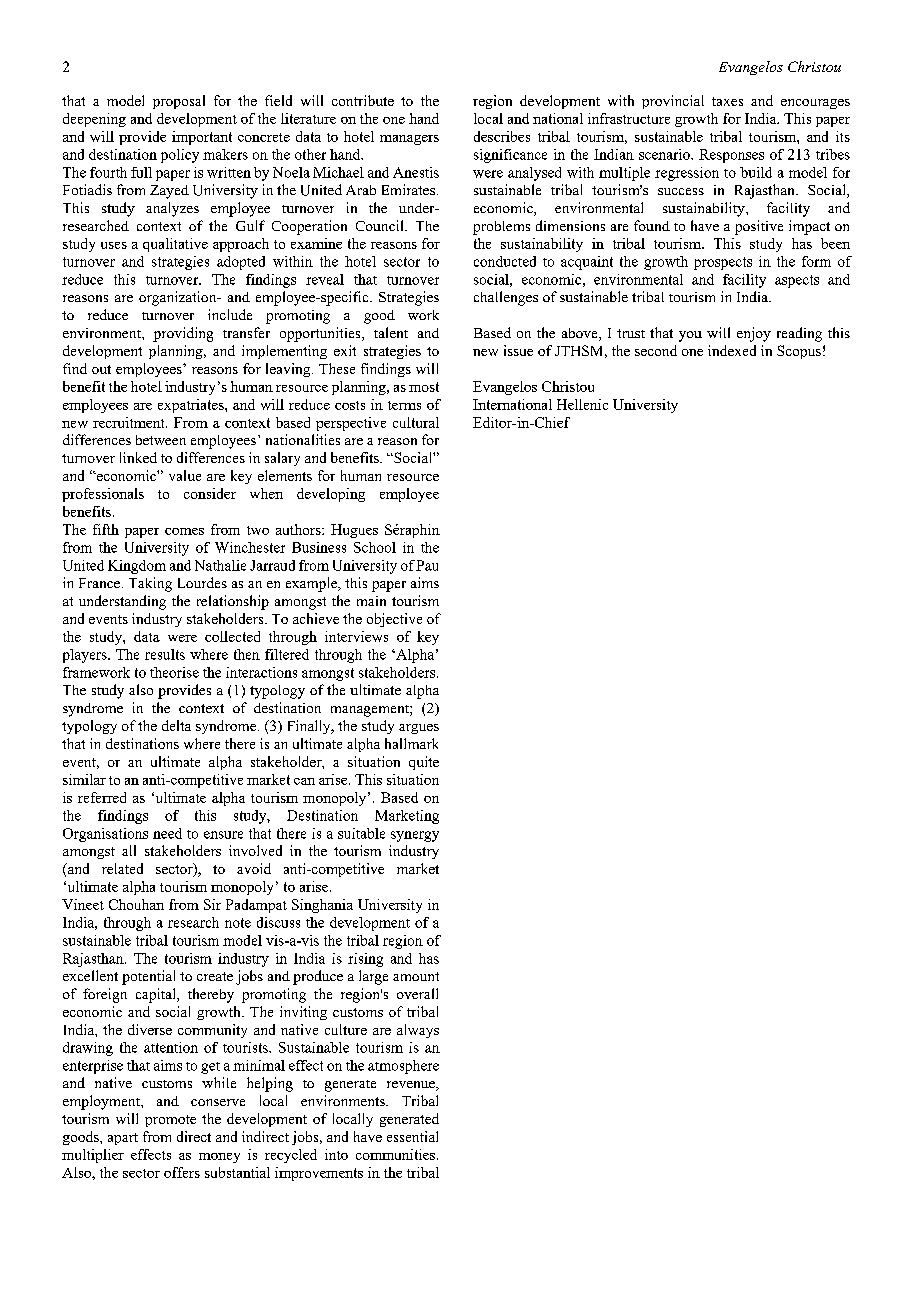 Image resolution: width=924 pixels, height=1308 pixels. What do you see at coordinates (202, 138) in the screenshot?
I see `important` at bounding box center [202, 138].
